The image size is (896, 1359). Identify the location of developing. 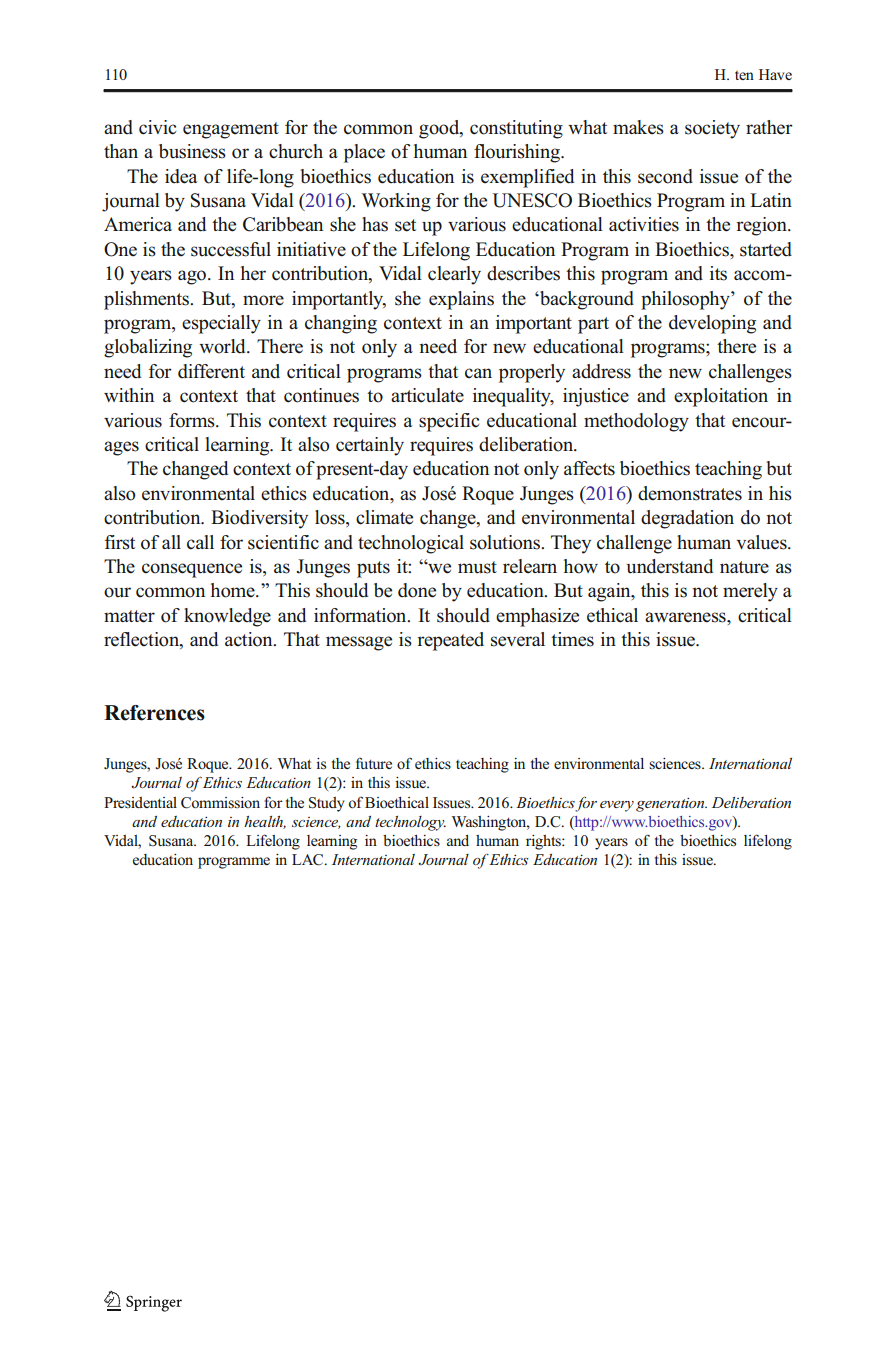
(712, 324).
